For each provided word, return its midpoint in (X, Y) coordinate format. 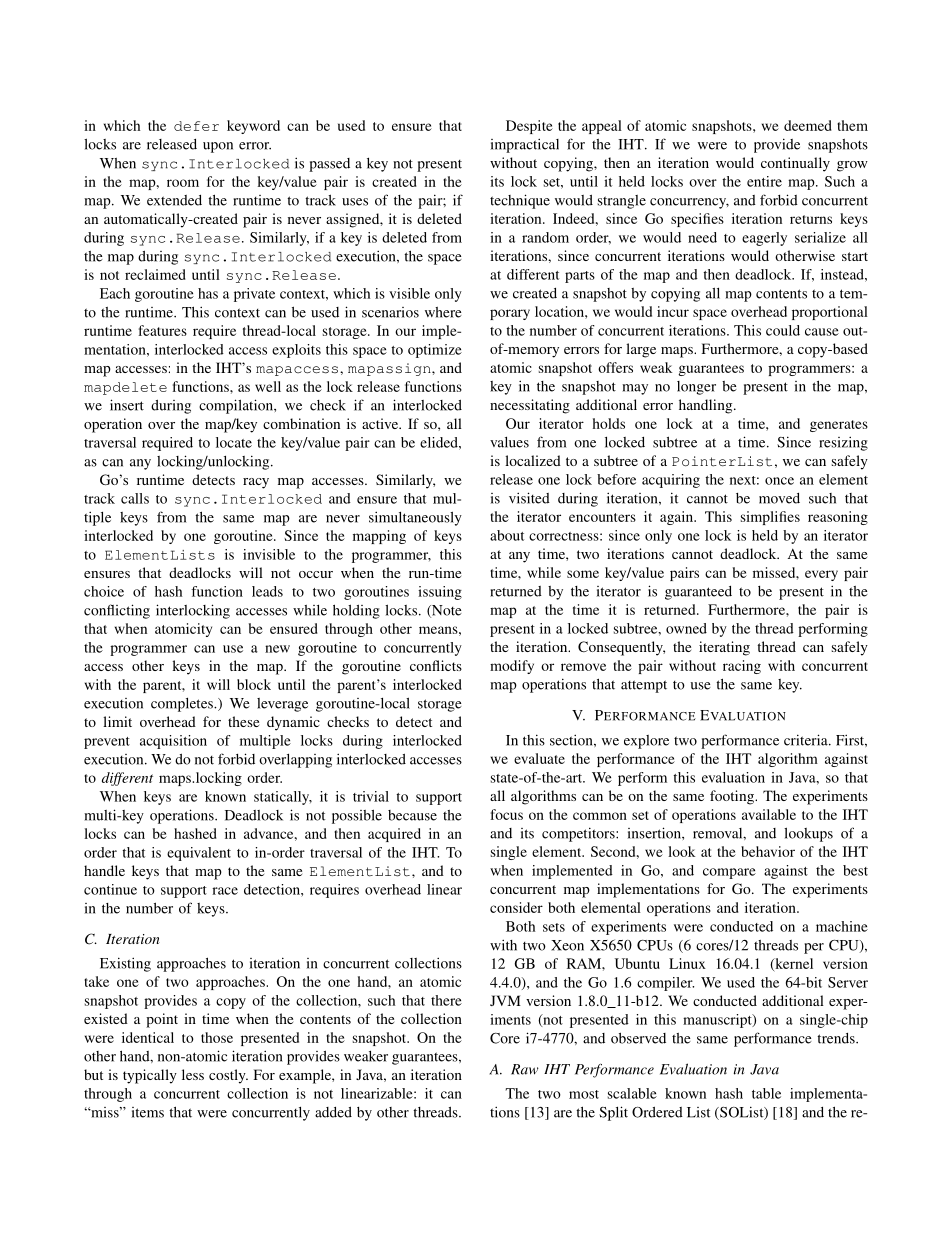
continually (795, 164)
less (193, 1074)
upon (218, 147)
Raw (525, 1069)
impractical (525, 145)
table (766, 1093)
